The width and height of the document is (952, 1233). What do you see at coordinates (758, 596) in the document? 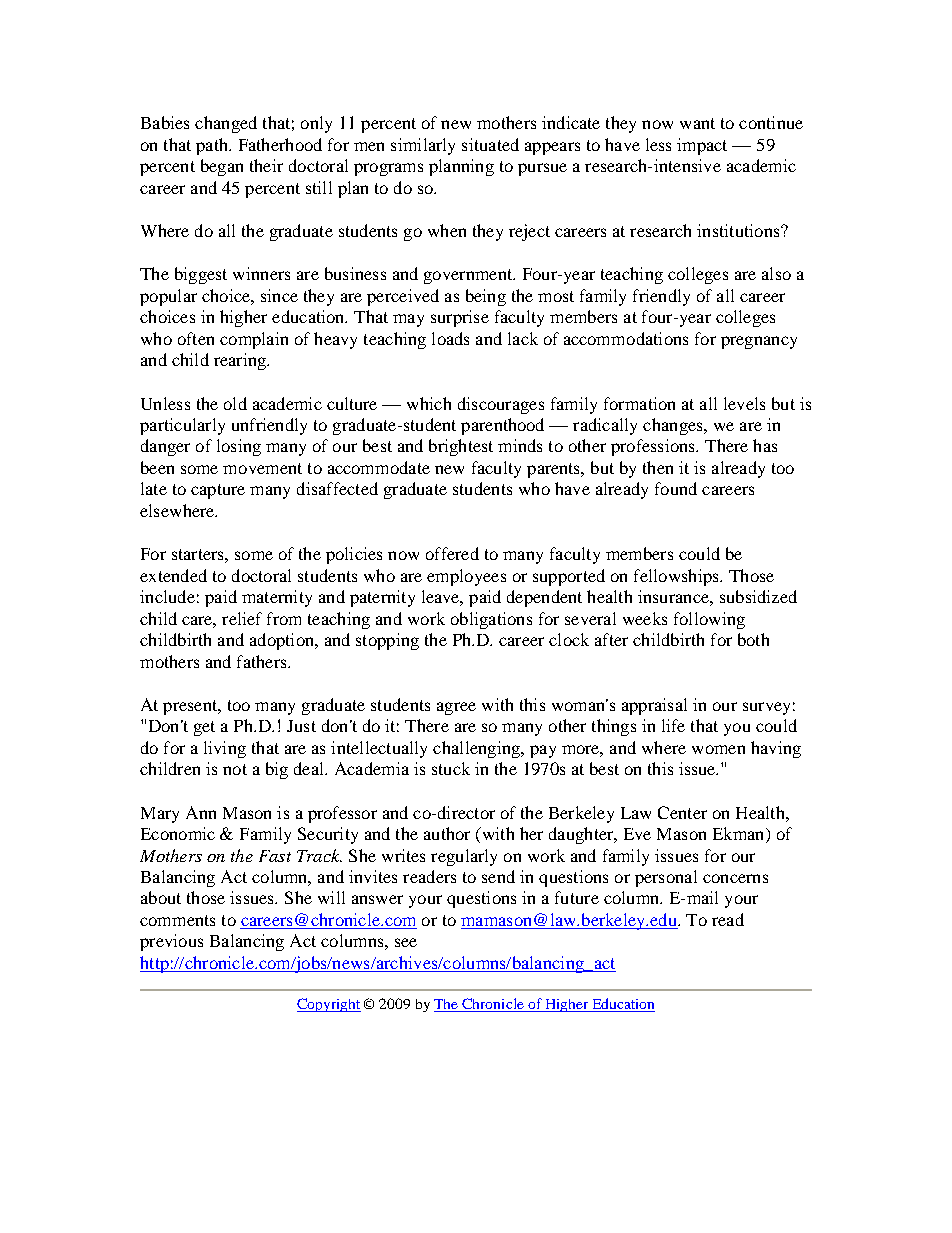
I see `subsidized` at bounding box center [758, 596].
